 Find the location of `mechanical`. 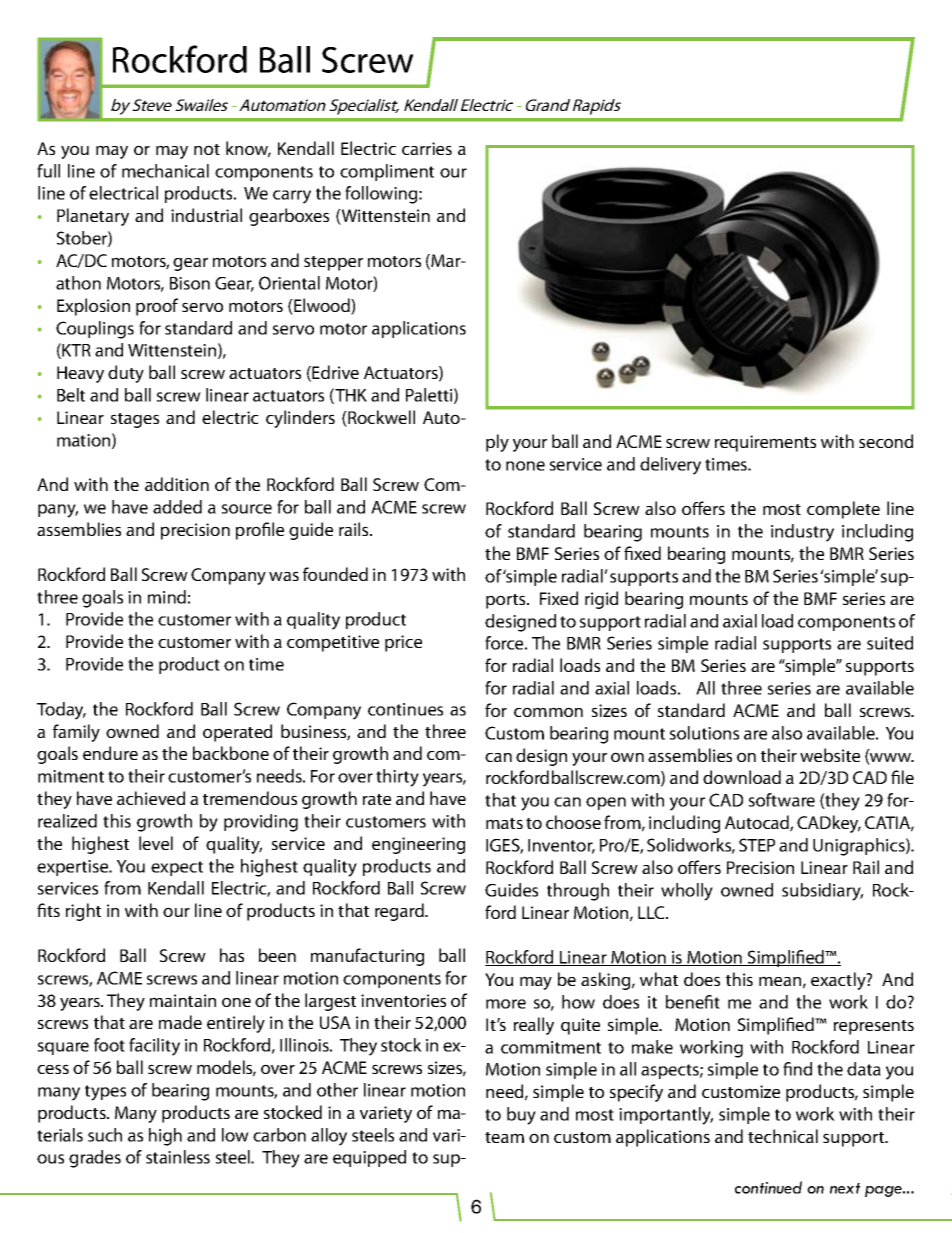

mechanical is located at coordinates (165, 171).
